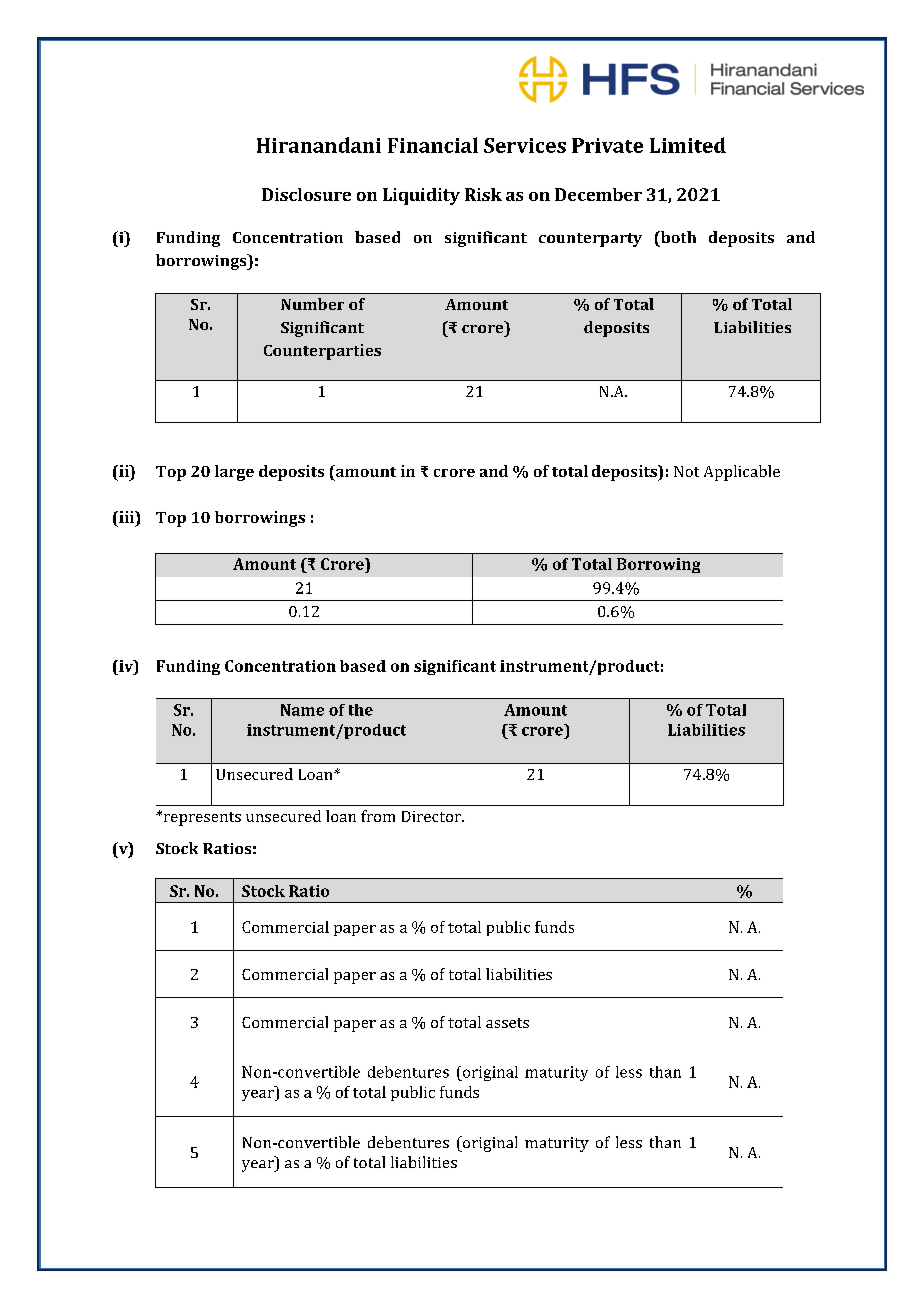 The image size is (924, 1308). I want to click on assets, so click(507, 1023).
